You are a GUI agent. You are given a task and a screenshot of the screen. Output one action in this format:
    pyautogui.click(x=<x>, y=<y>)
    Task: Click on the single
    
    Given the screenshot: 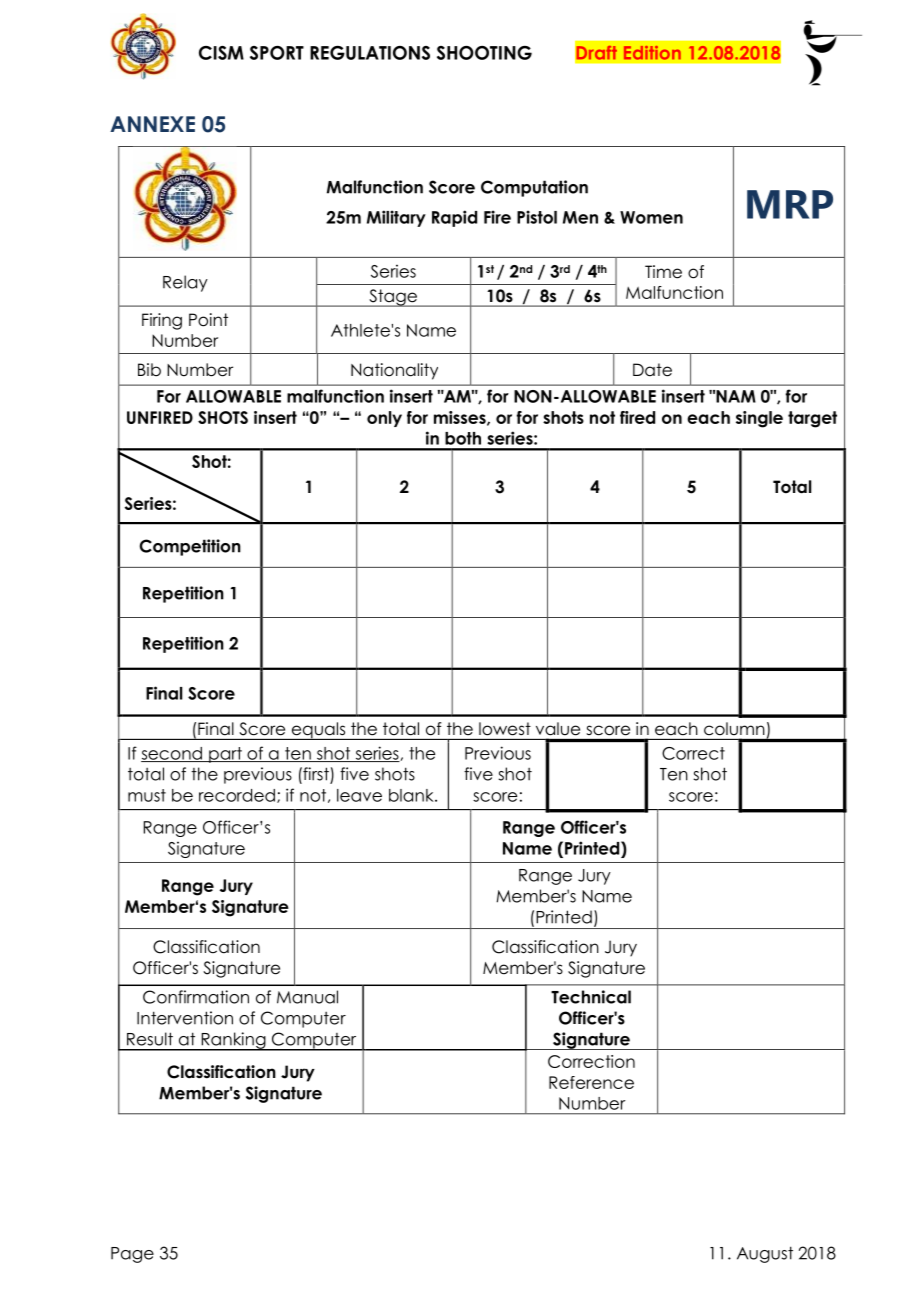 What is the action you would take?
    pyautogui.click(x=759, y=419)
